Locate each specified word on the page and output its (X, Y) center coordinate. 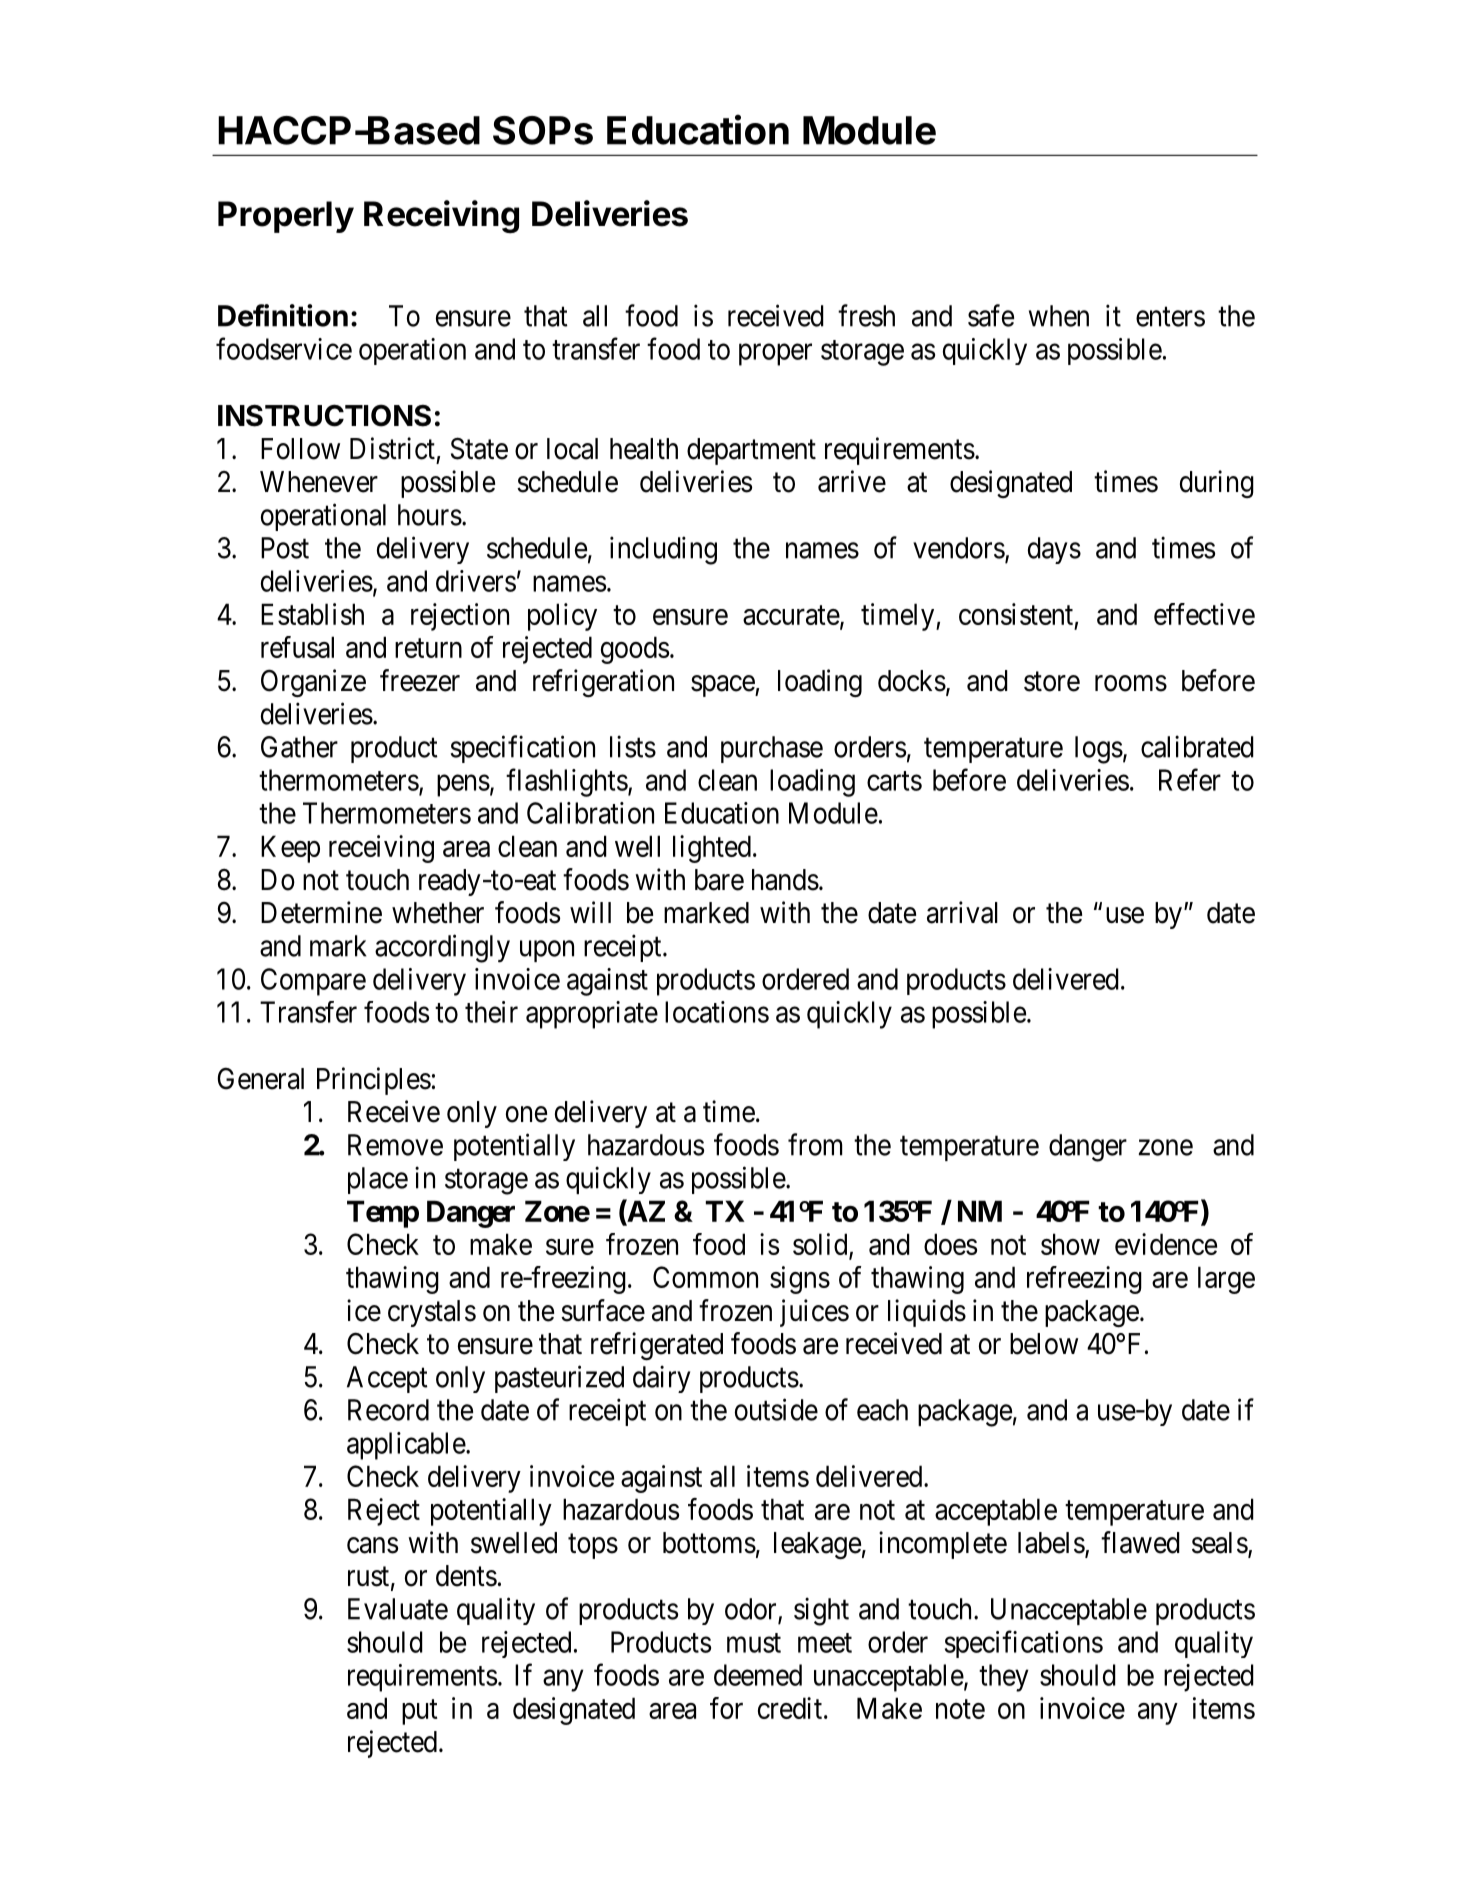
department (751, 451)
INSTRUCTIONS (324, 415)
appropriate (592, 1015)
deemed (758, 1675)
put (420, 1712)
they (1004, 1678)
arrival (962, 912)
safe (991, 315)
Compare (313, 982)
